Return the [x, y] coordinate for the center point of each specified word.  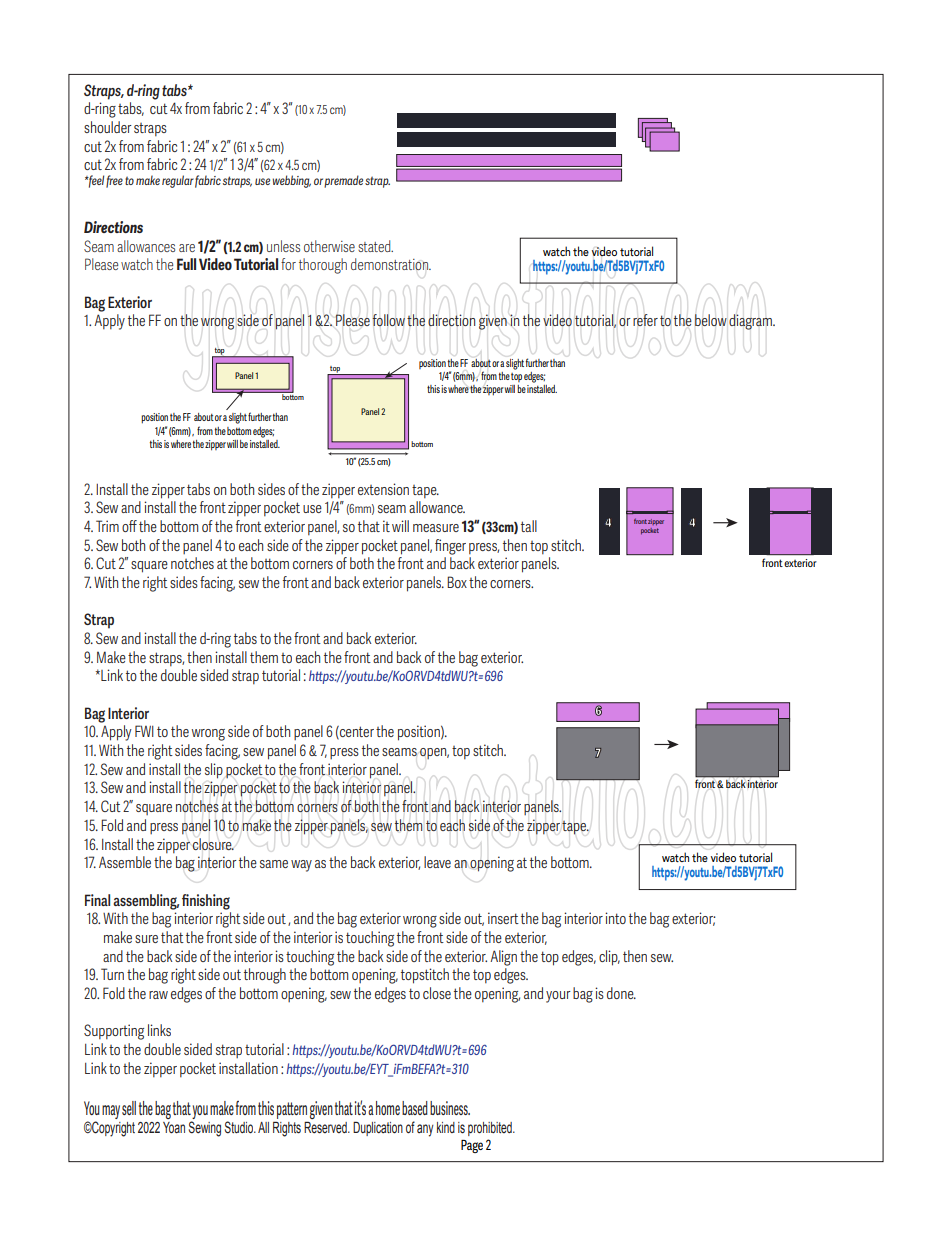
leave [437, 862]
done [621, 993]
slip [214, 771]
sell [129, 1108]
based [415, 1108]
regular [178, 181]
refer [645, 320]
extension [383, 489]
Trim [107, 526]
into [615, 918]
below [711, 320]
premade [343, 181]
